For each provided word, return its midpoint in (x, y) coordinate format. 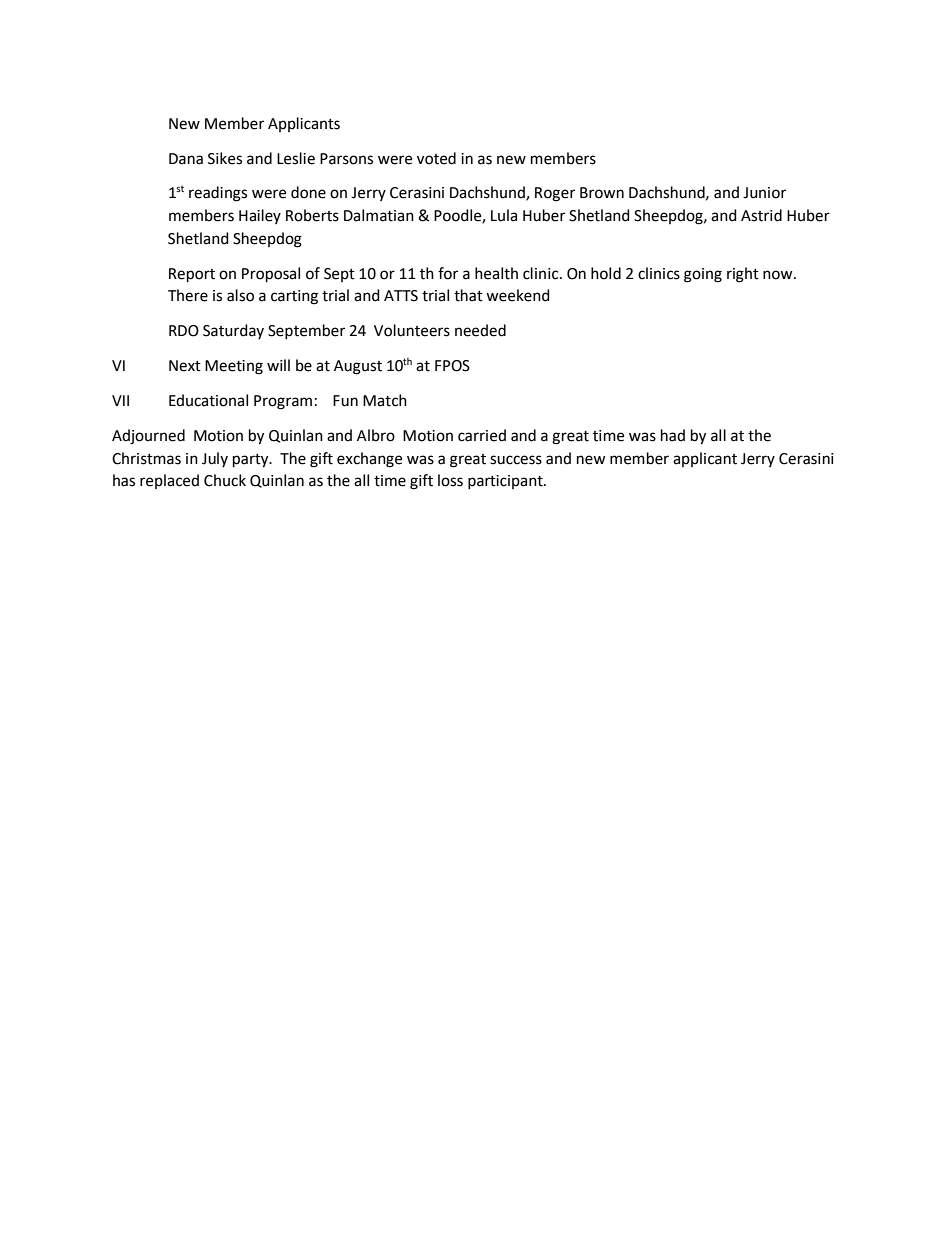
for (448, 273)
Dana (186, 159)
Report (192, 275)
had (673, 435)
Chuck (225, 480)
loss (450, 480)
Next (185, 366)
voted (436, 158)
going (703, 275)
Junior (764, 193)
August (358, 367)
